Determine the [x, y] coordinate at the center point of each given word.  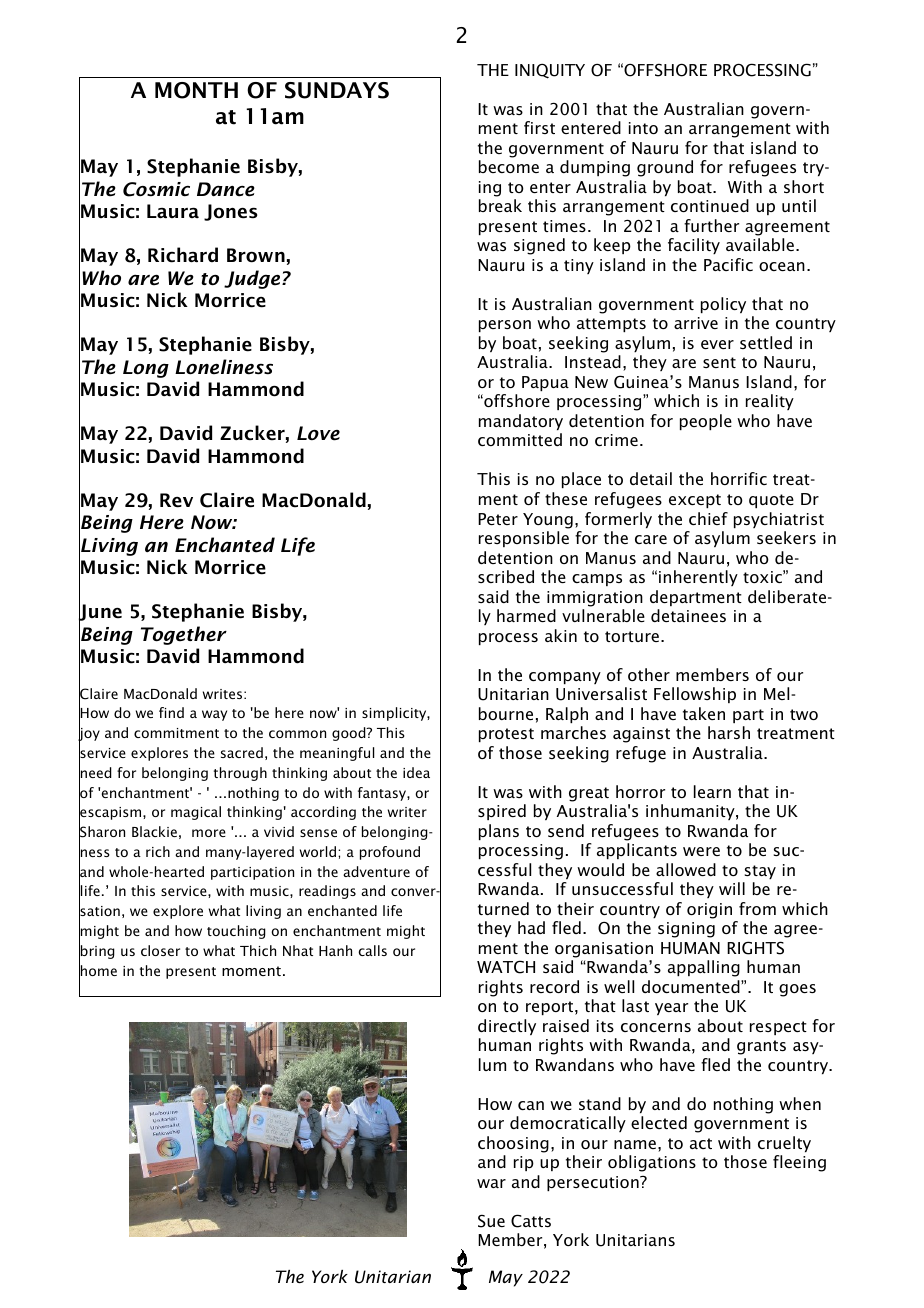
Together [184, 635]
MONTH [196, 90]
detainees [688, 615]
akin [561, 635]
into [643, 128]
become [509, 166]
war [491, 1183]
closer [160, 950]
